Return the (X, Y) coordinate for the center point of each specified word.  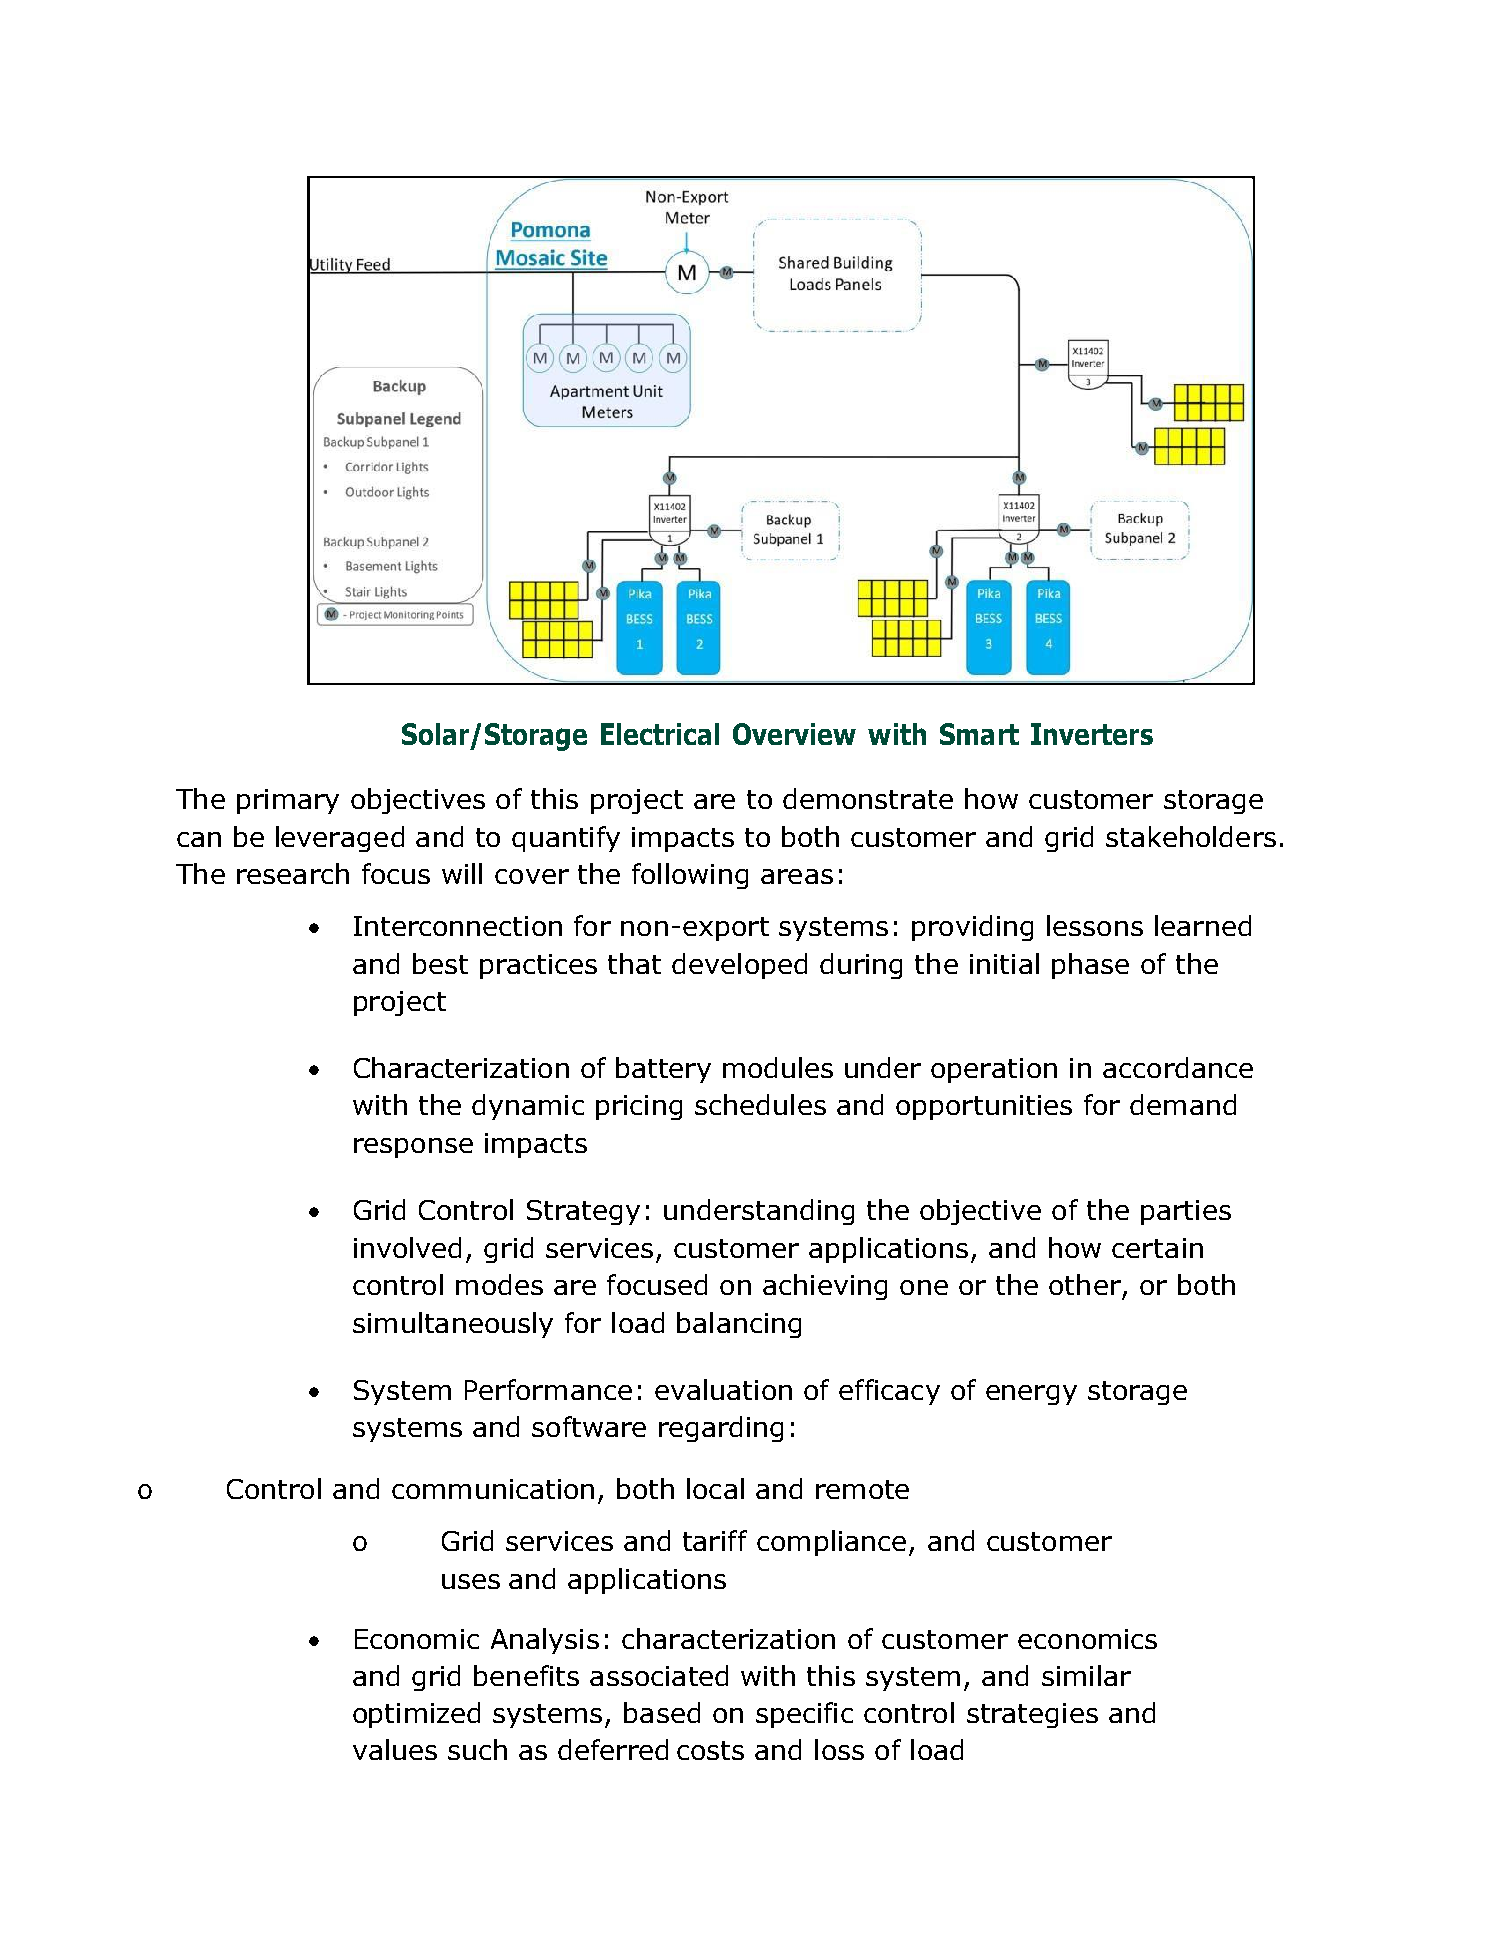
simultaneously (453, 1325)
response (413, 1148)
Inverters (1092, 734)
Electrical (660, 734)
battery (663, 1070)
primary (288, 801)
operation (994, 1070)
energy (1031, 1395)
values (395, 1749)
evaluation (723, 1389)
